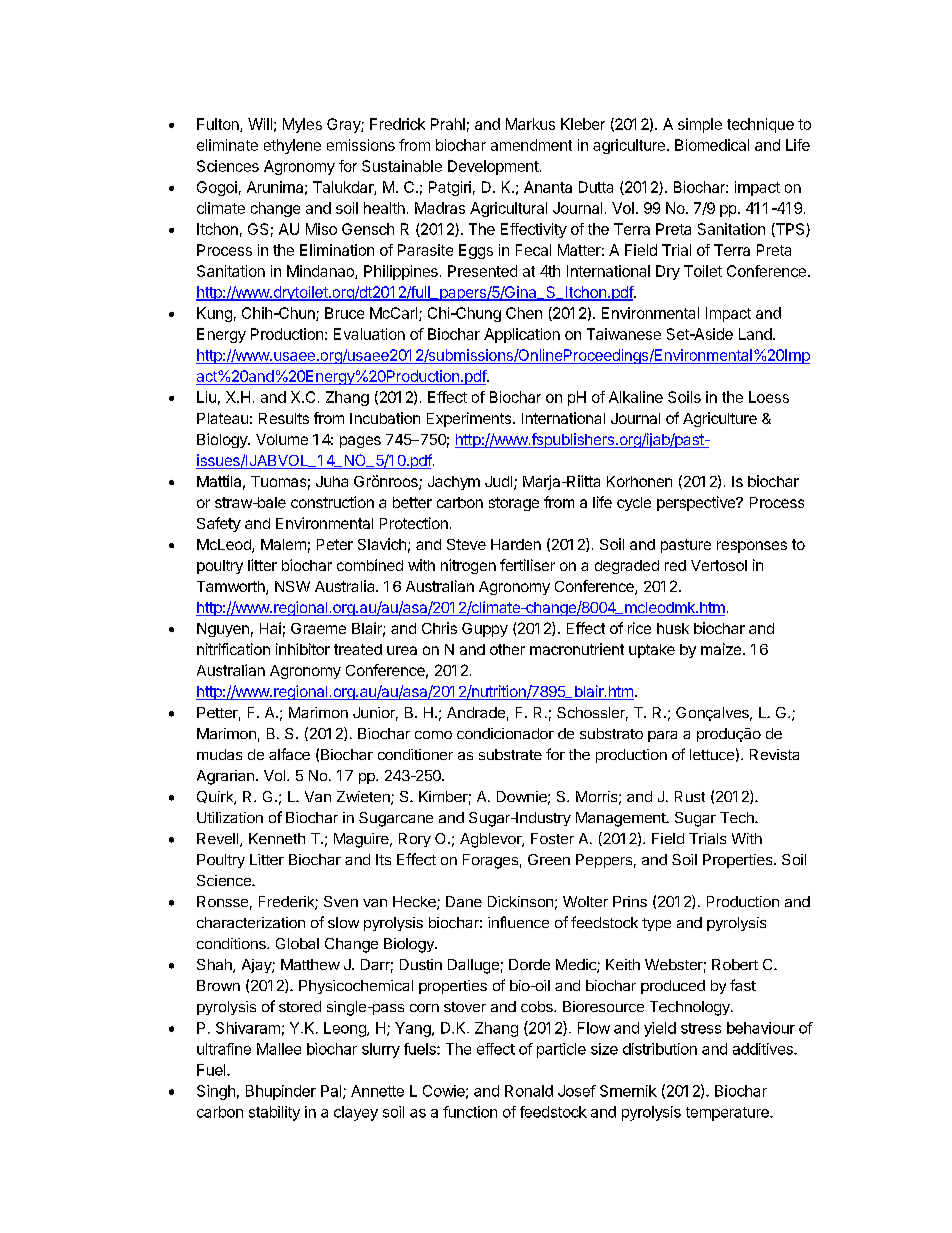 The height and width of the screenshot is (1233, 952). What do you see at coordinates (690, 796) in the screenshot?
I see `Rust` at bounding box center [690, 796].
